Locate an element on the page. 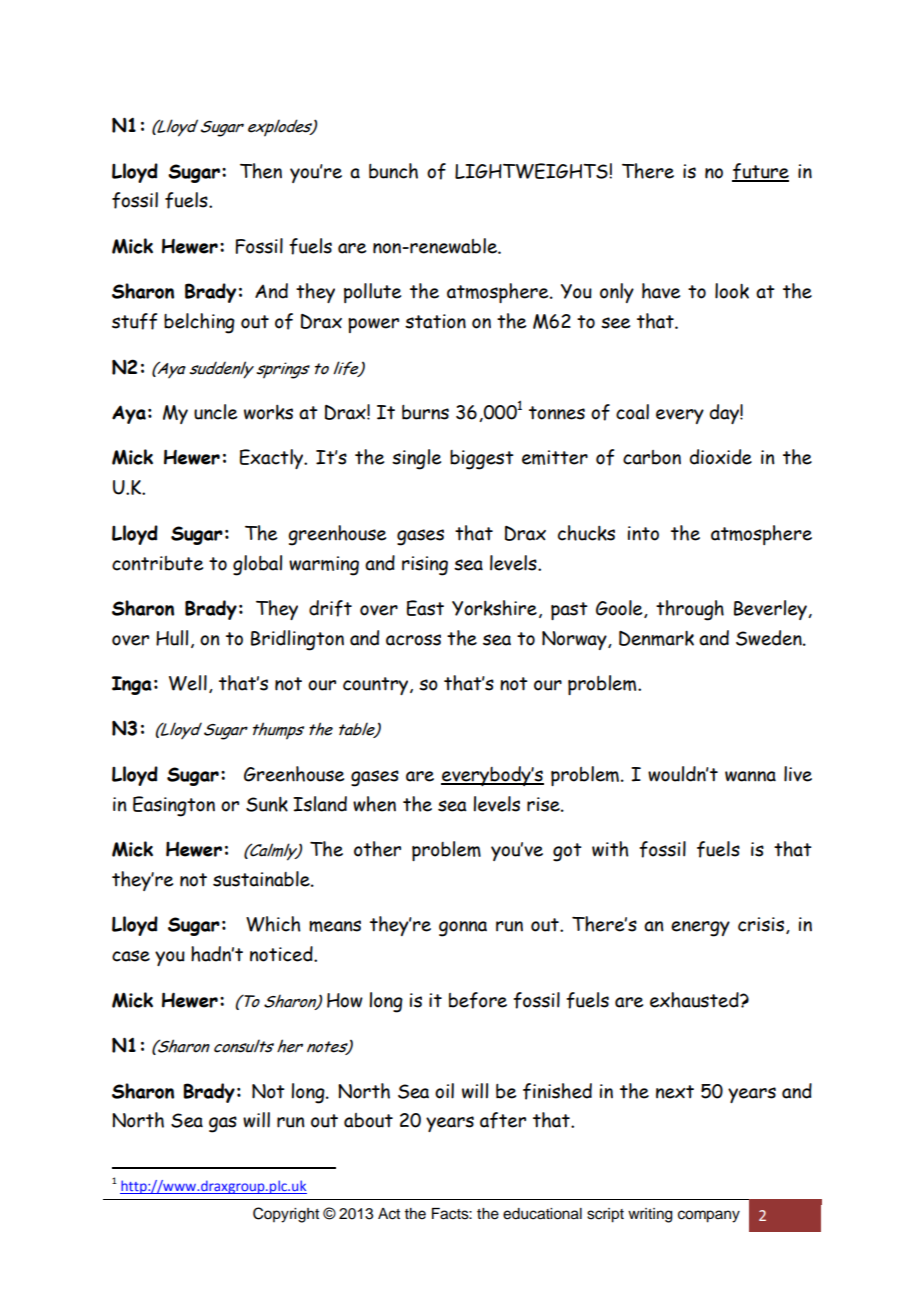  future is located at coordinates (760, 172).
